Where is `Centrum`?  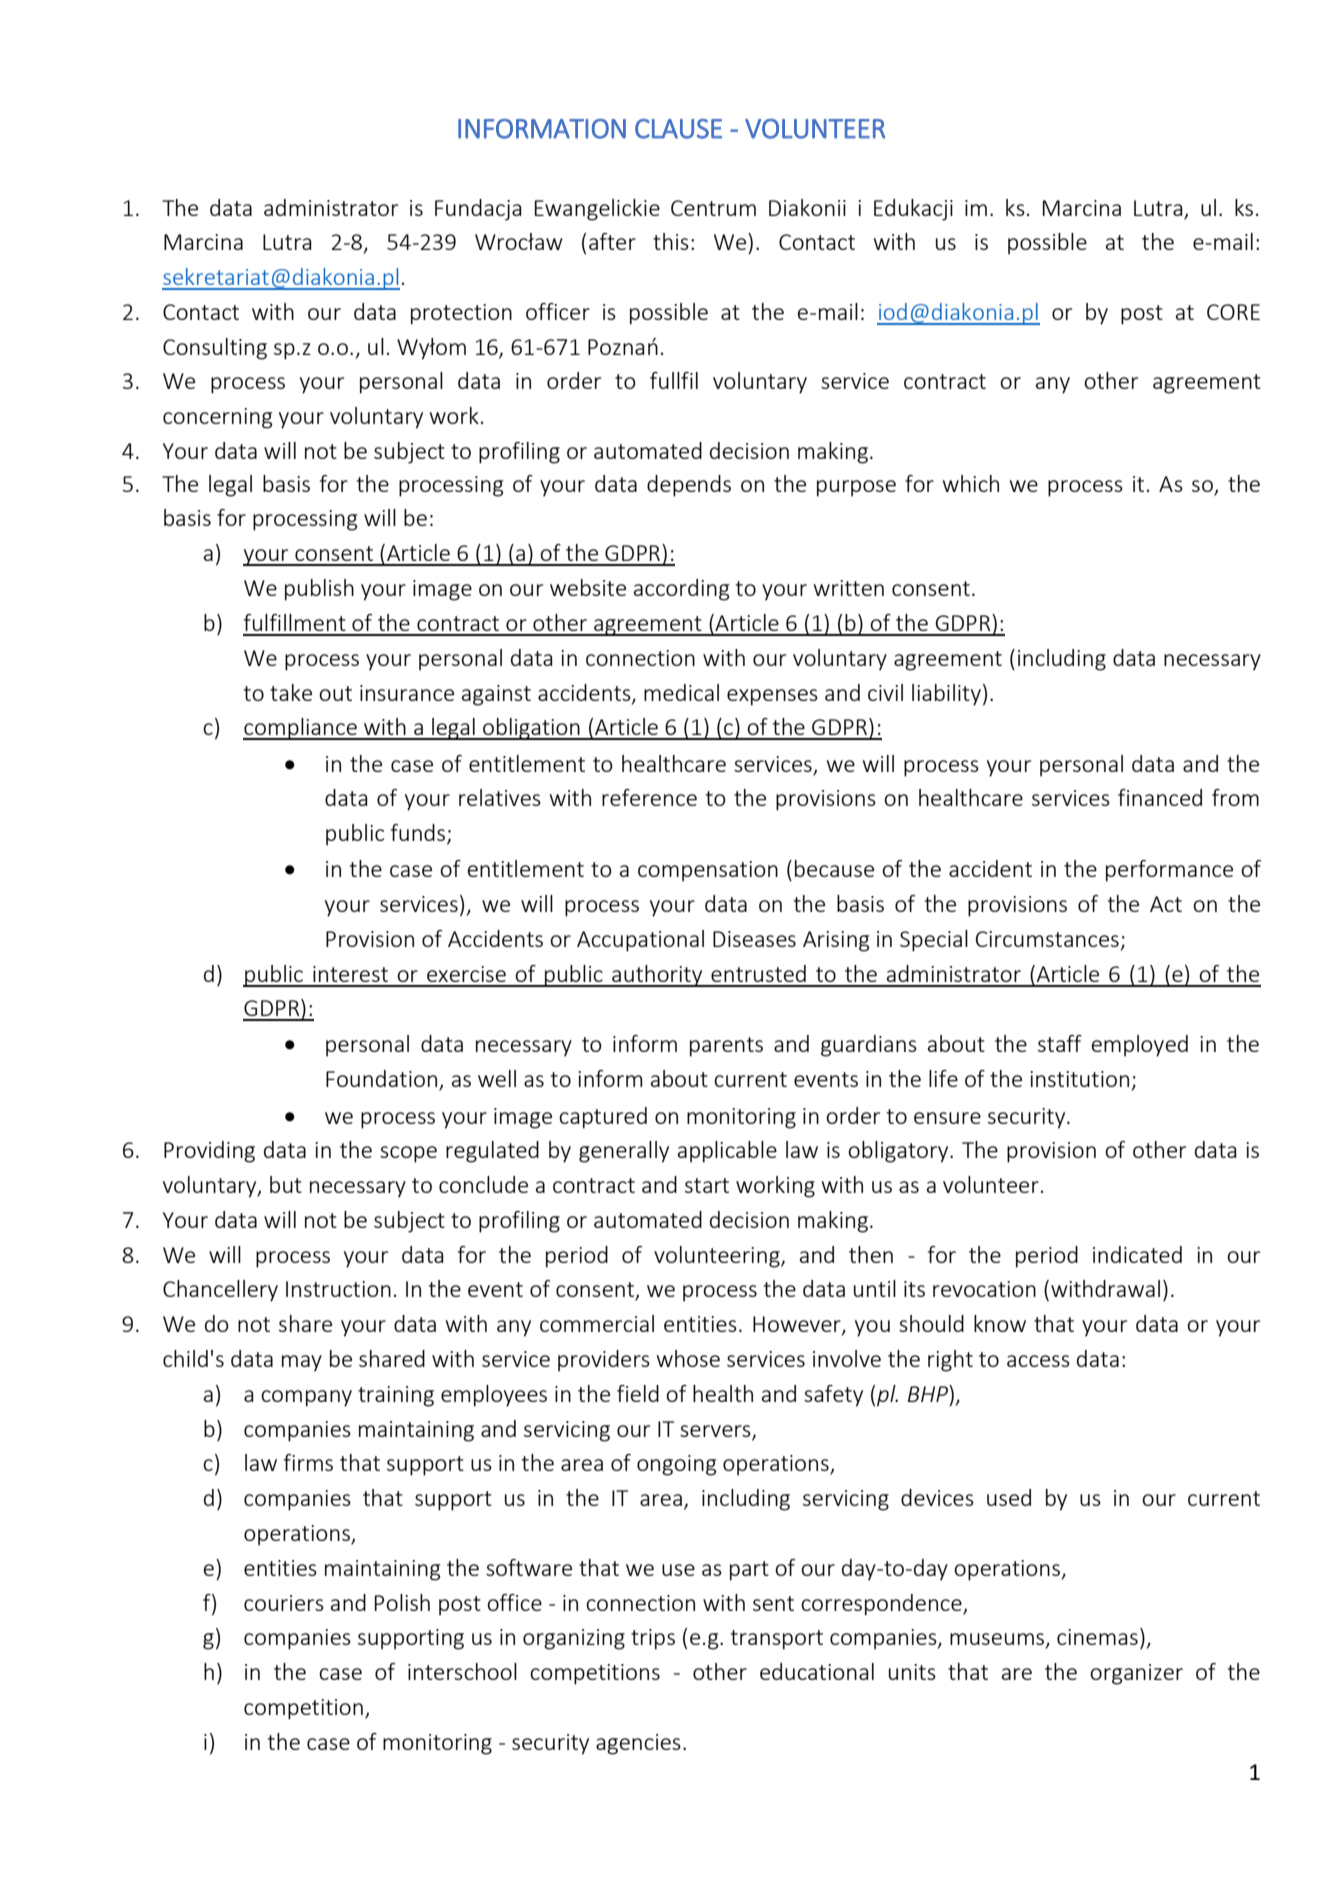
Centrum is located at coordinates (713, 208).
